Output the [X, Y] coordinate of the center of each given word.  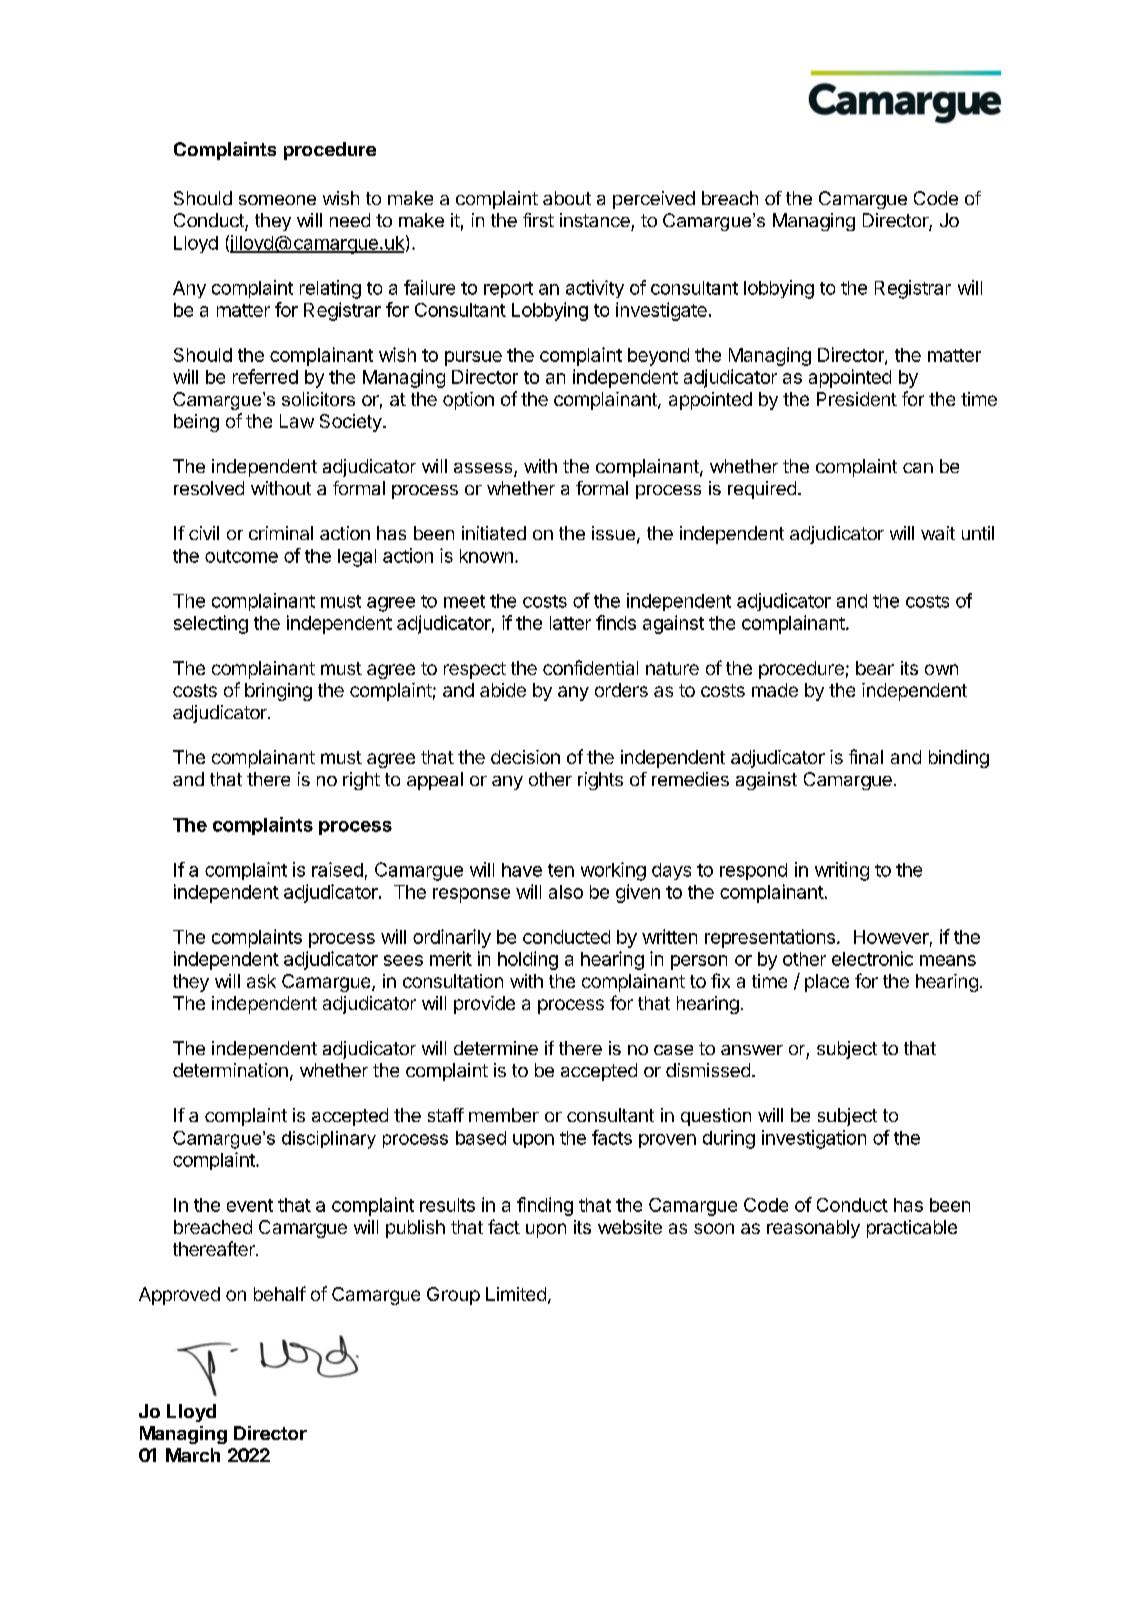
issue [613, 533]
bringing [278, 692]
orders [621, 690]
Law [297, 421]
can [918, 468]
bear [875, 668]
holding [528, 960]
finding [545, 1206]
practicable [912, 1229]
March [193, 1455]
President [857, 399]
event [250, 1205]
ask [261, 981]
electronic [872, 958]
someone [277, 200]
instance [595, 220]
